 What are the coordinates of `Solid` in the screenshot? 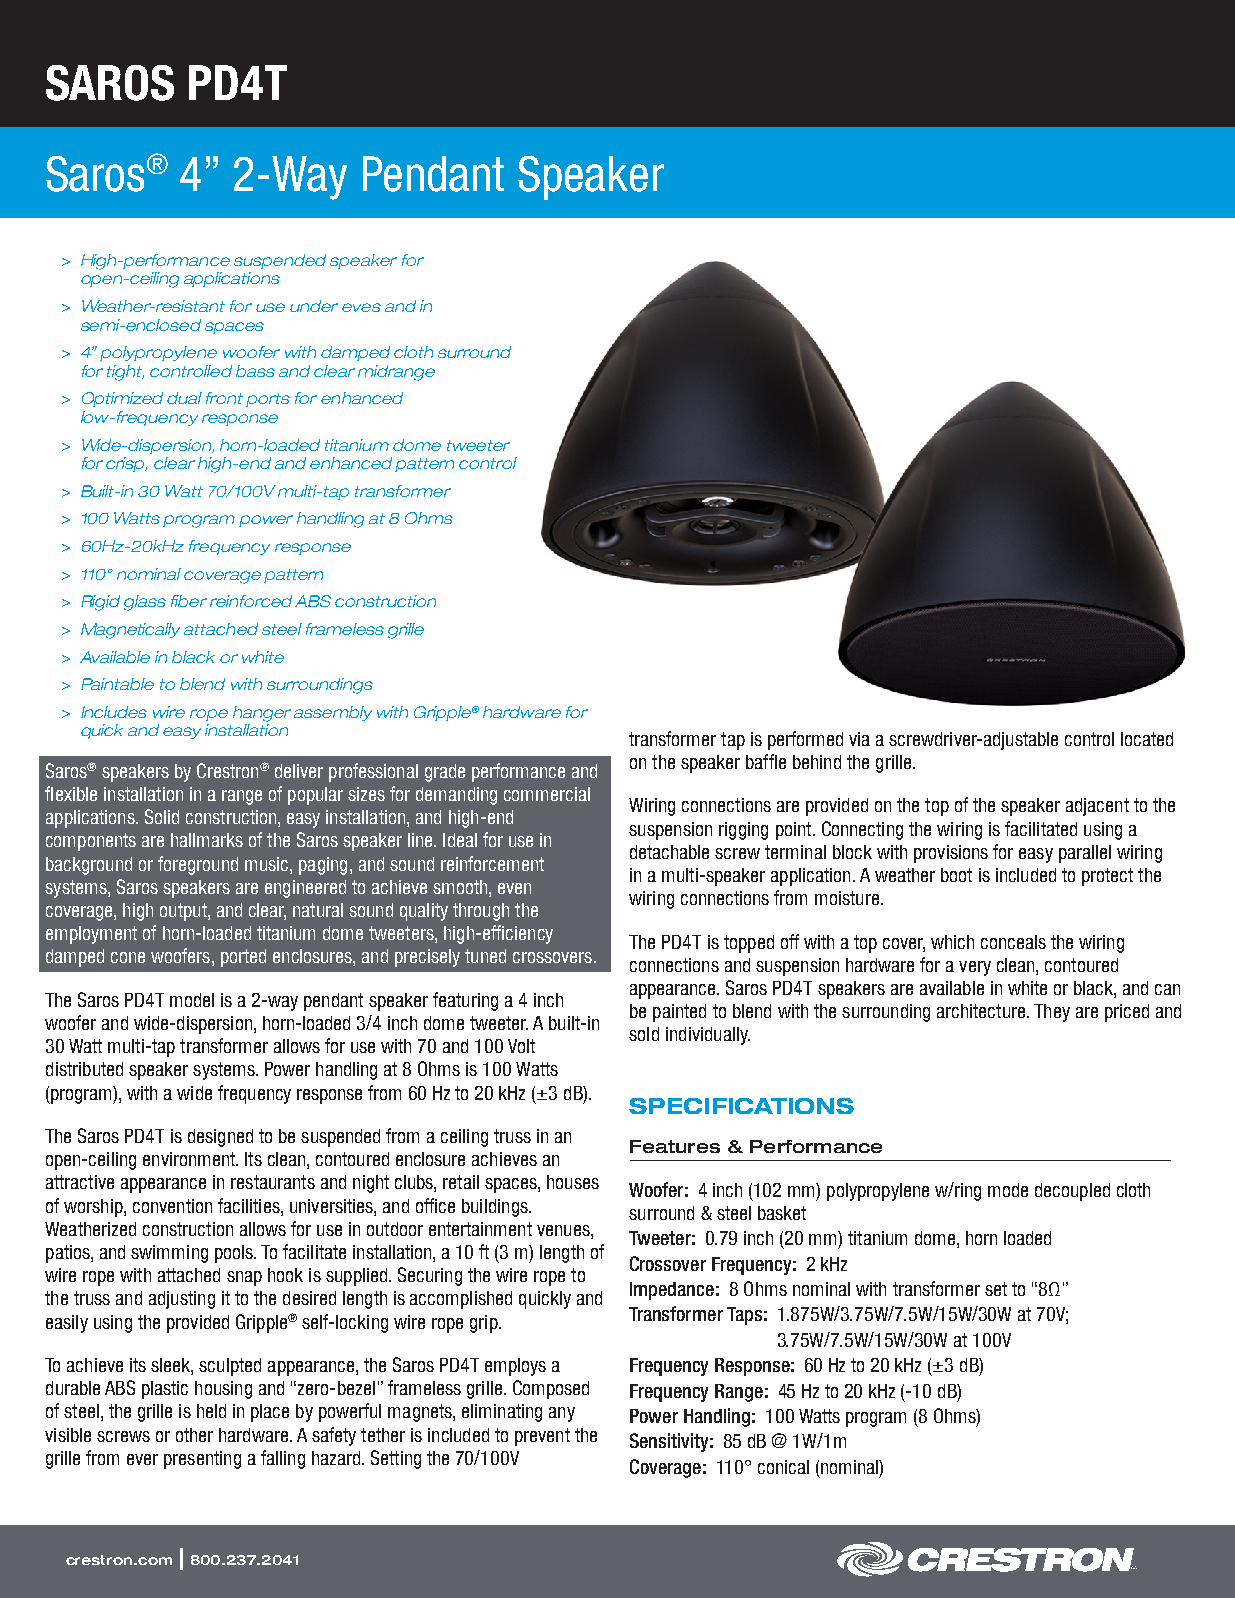 It's located at (162, 816).
